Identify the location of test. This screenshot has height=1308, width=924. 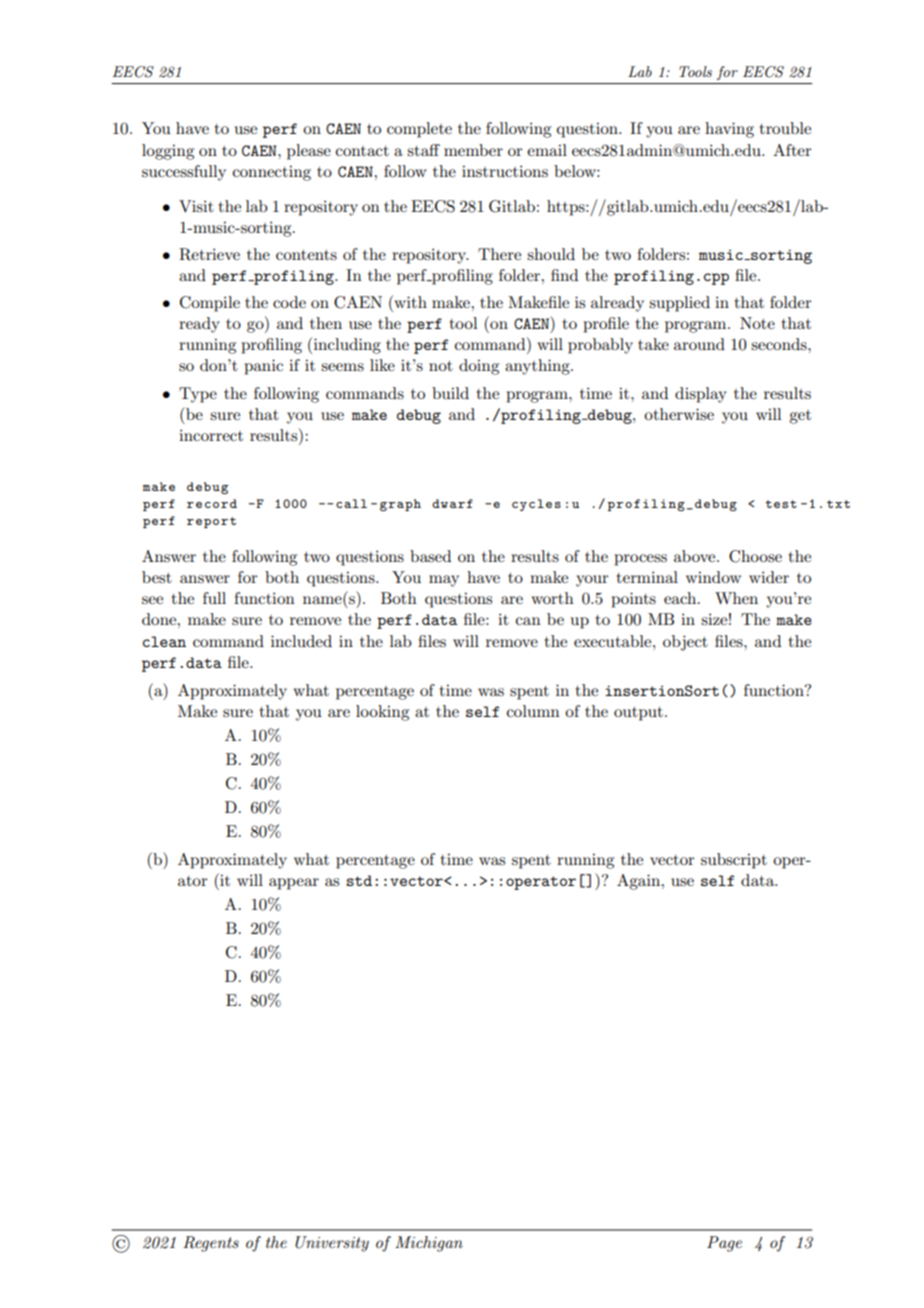
(781, 504).
